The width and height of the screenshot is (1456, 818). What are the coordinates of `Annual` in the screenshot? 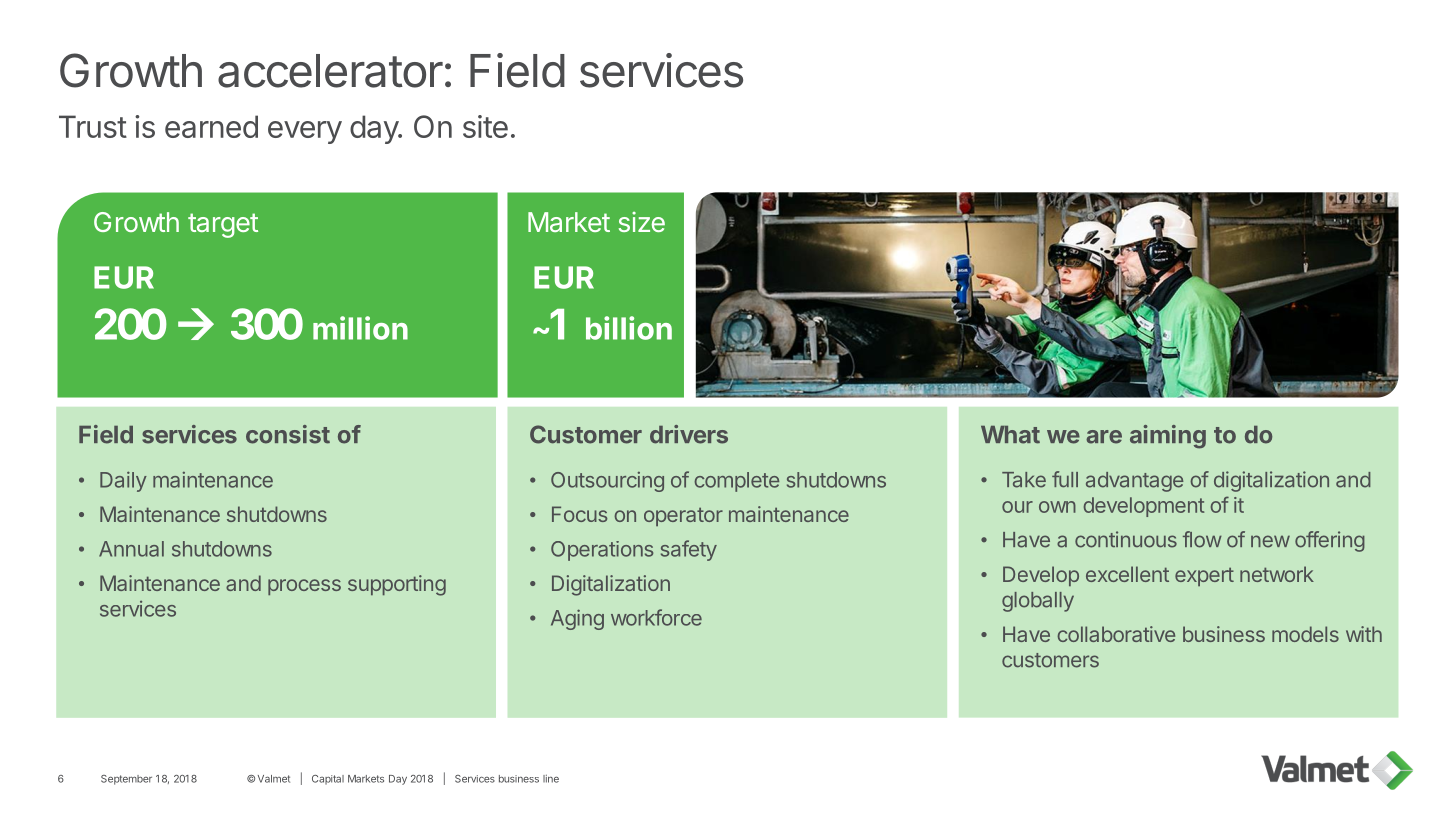 It's located at (131, 549).
